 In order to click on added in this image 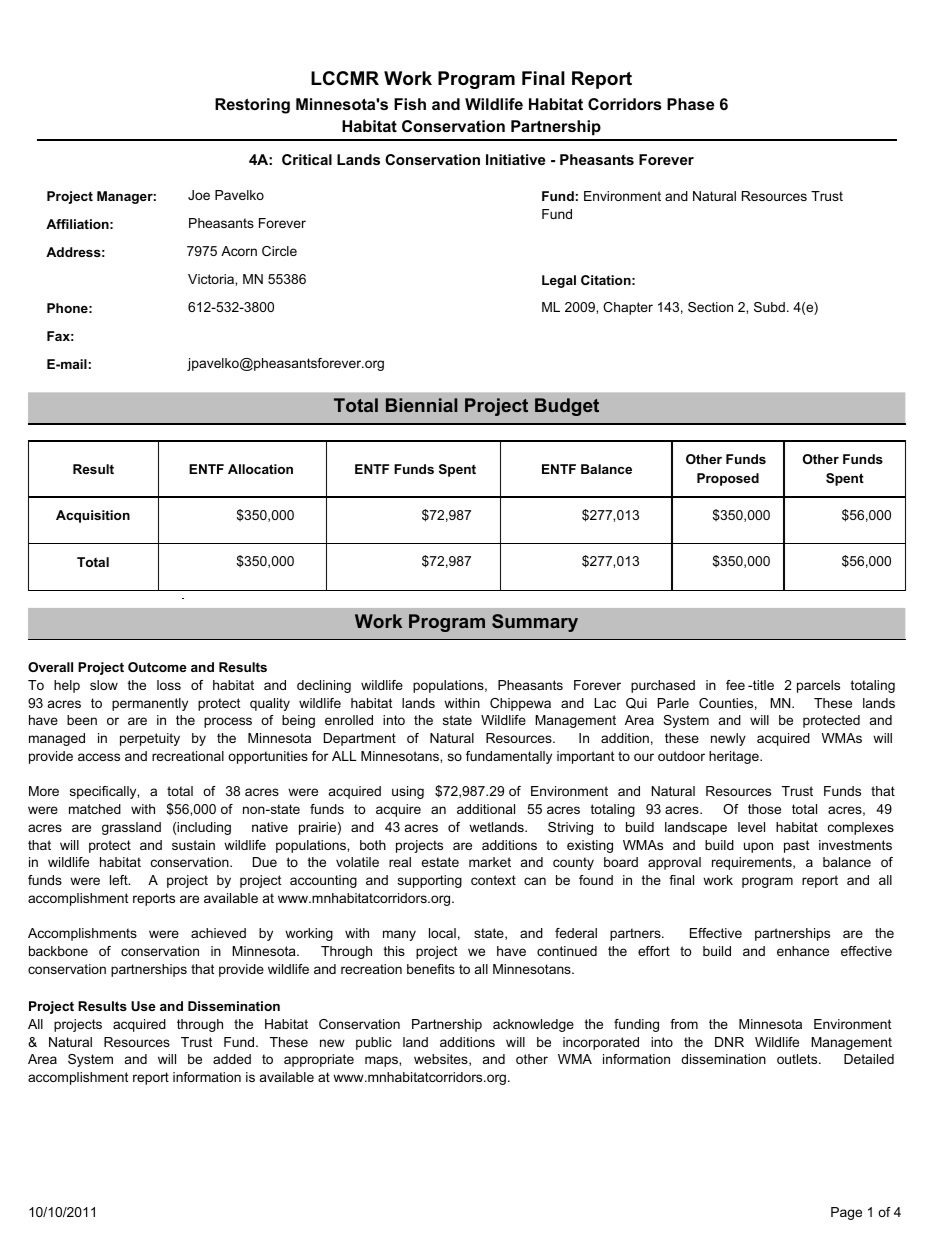, I will do `click(232, 1059)`.
